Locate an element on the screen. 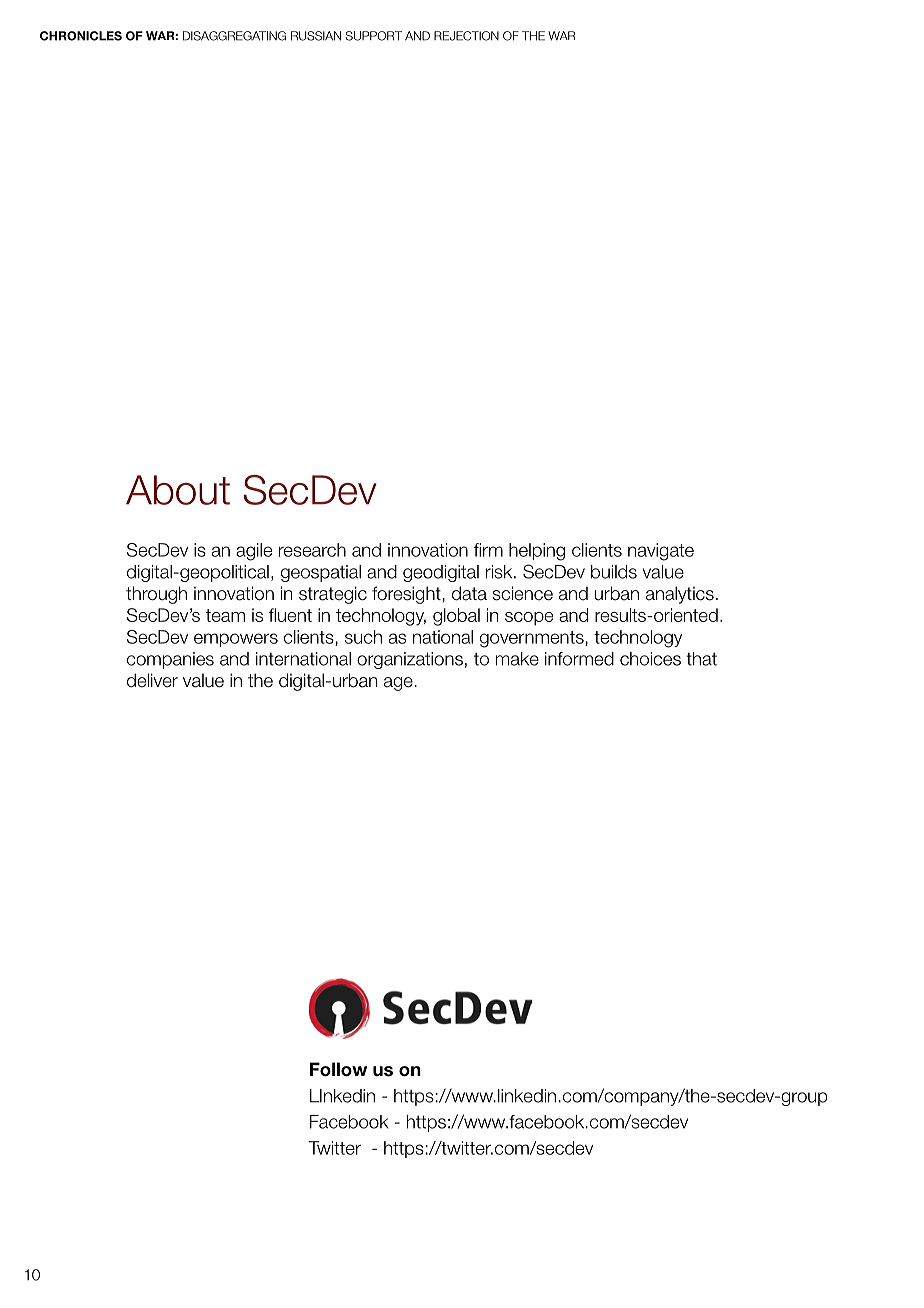 This screenshot has height=1308, width=924. SUPPORT is located at coordinates (374, 36).
